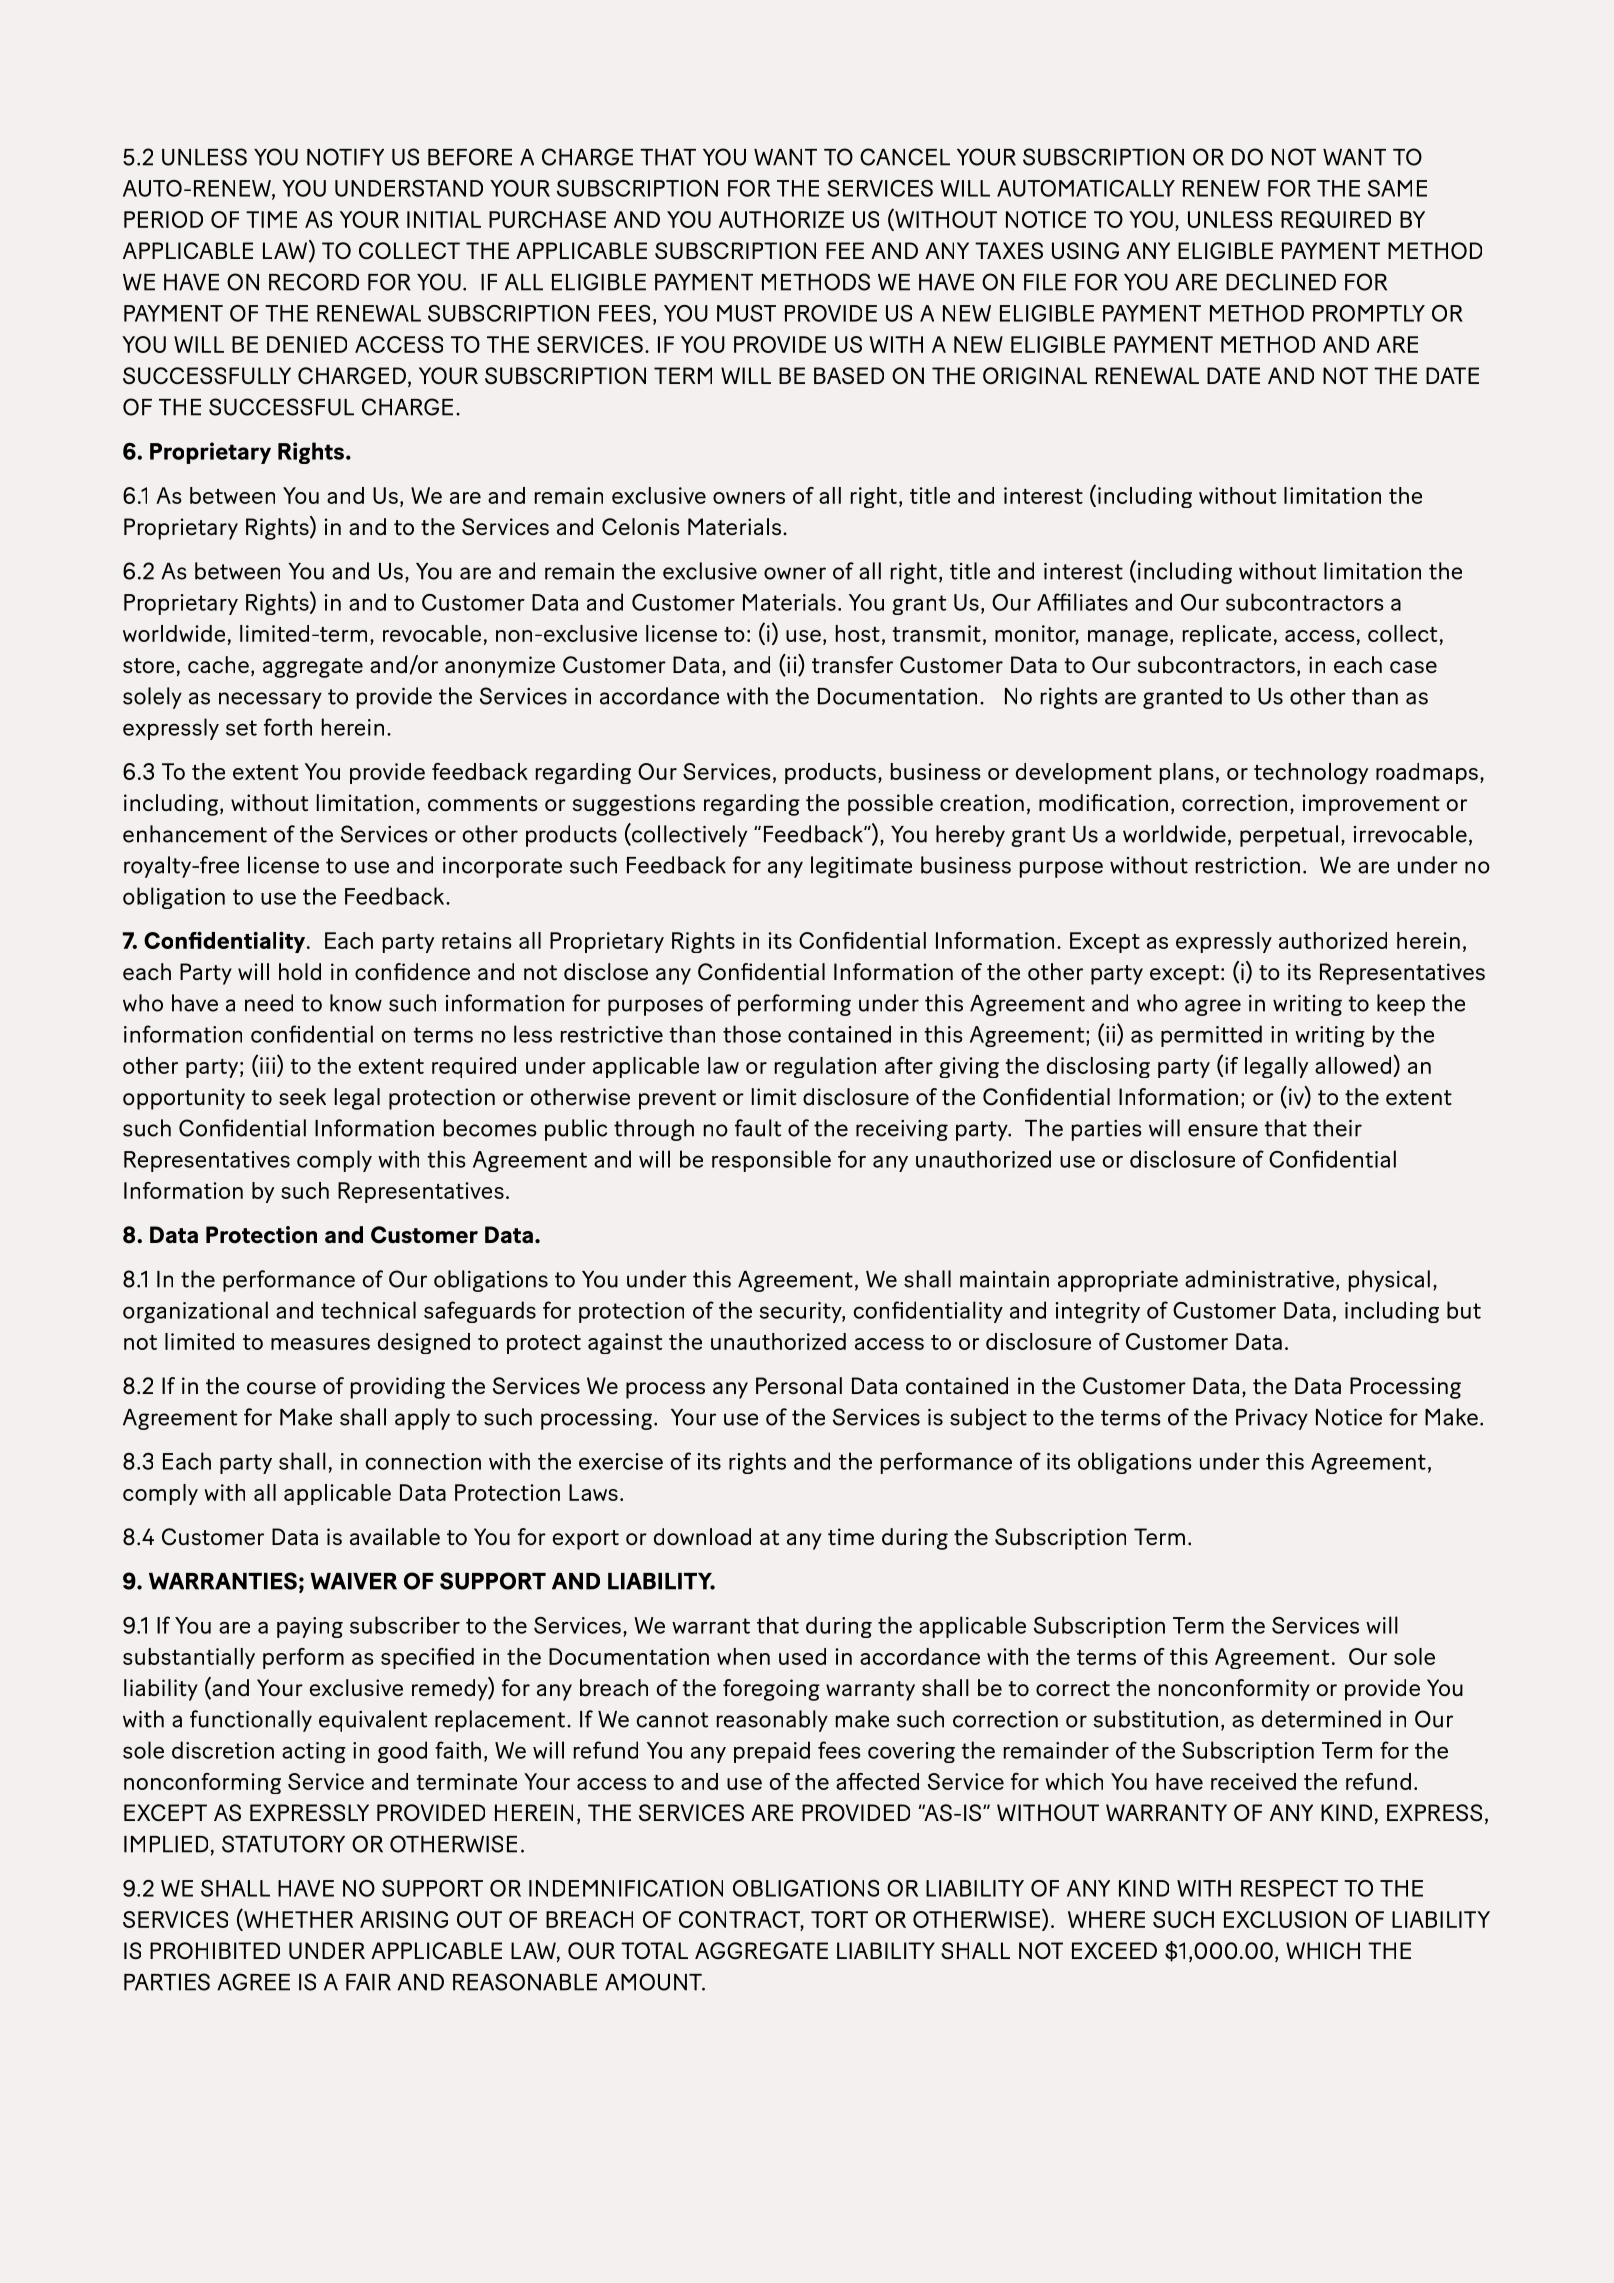 The image size is (1614, 2283). Describe the element at coordinates (825, 1067) in the screenshot. I see `regulation` at that location.
